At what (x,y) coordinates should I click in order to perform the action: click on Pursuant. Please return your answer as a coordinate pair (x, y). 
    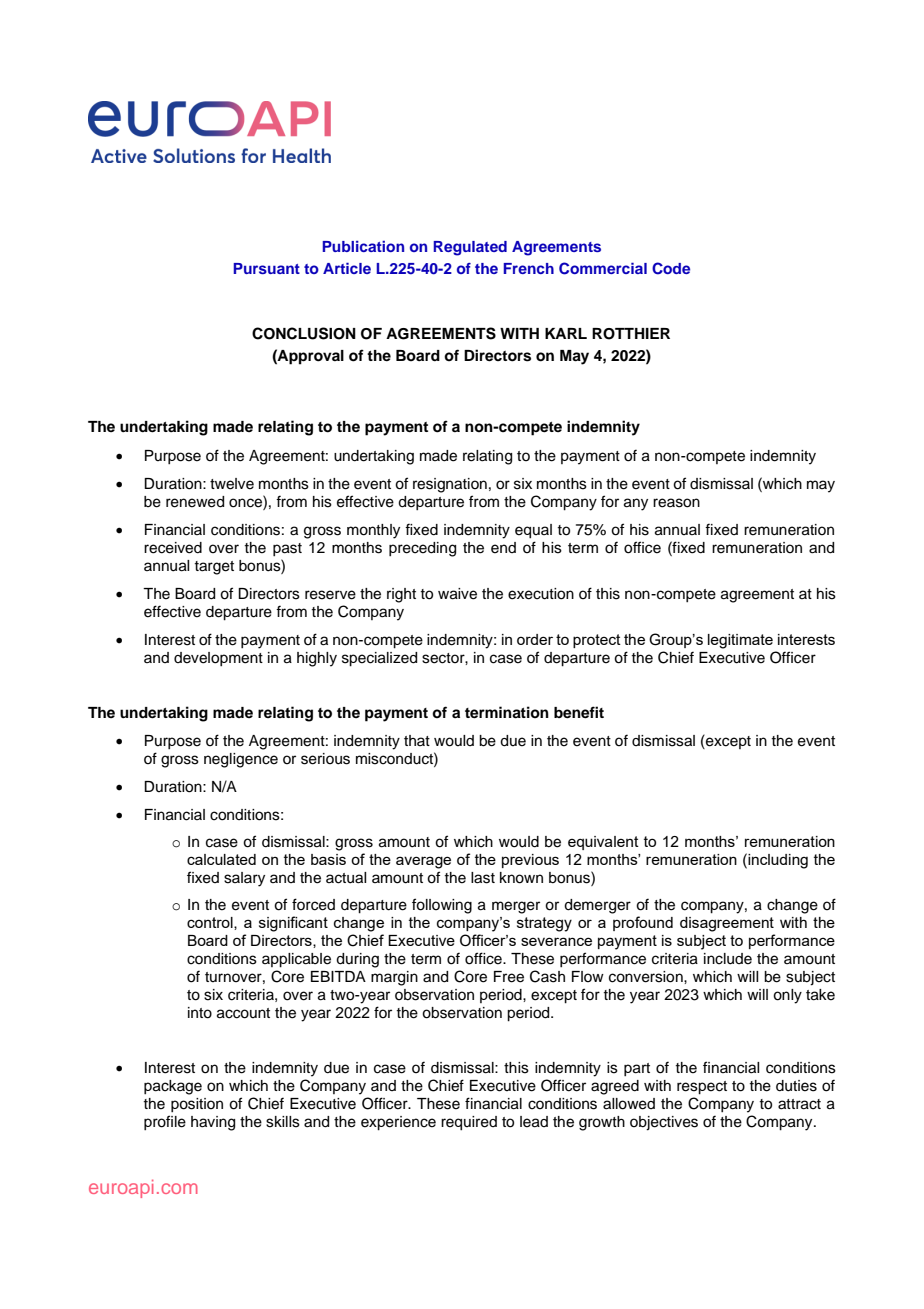
    Looking at the image, I should click on (266, 268).
